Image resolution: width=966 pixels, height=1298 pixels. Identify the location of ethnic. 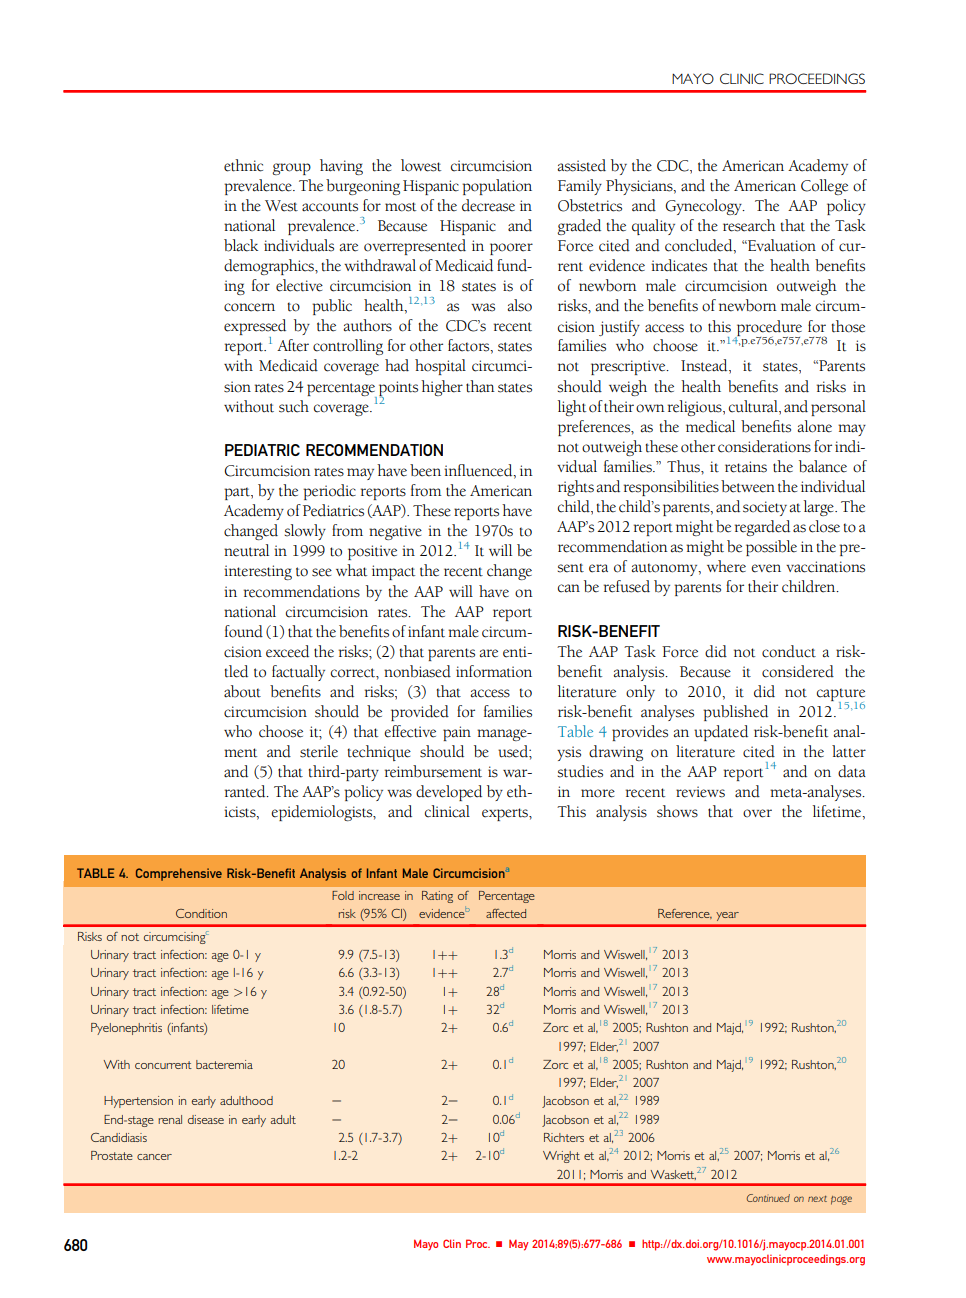
(243, 165).
